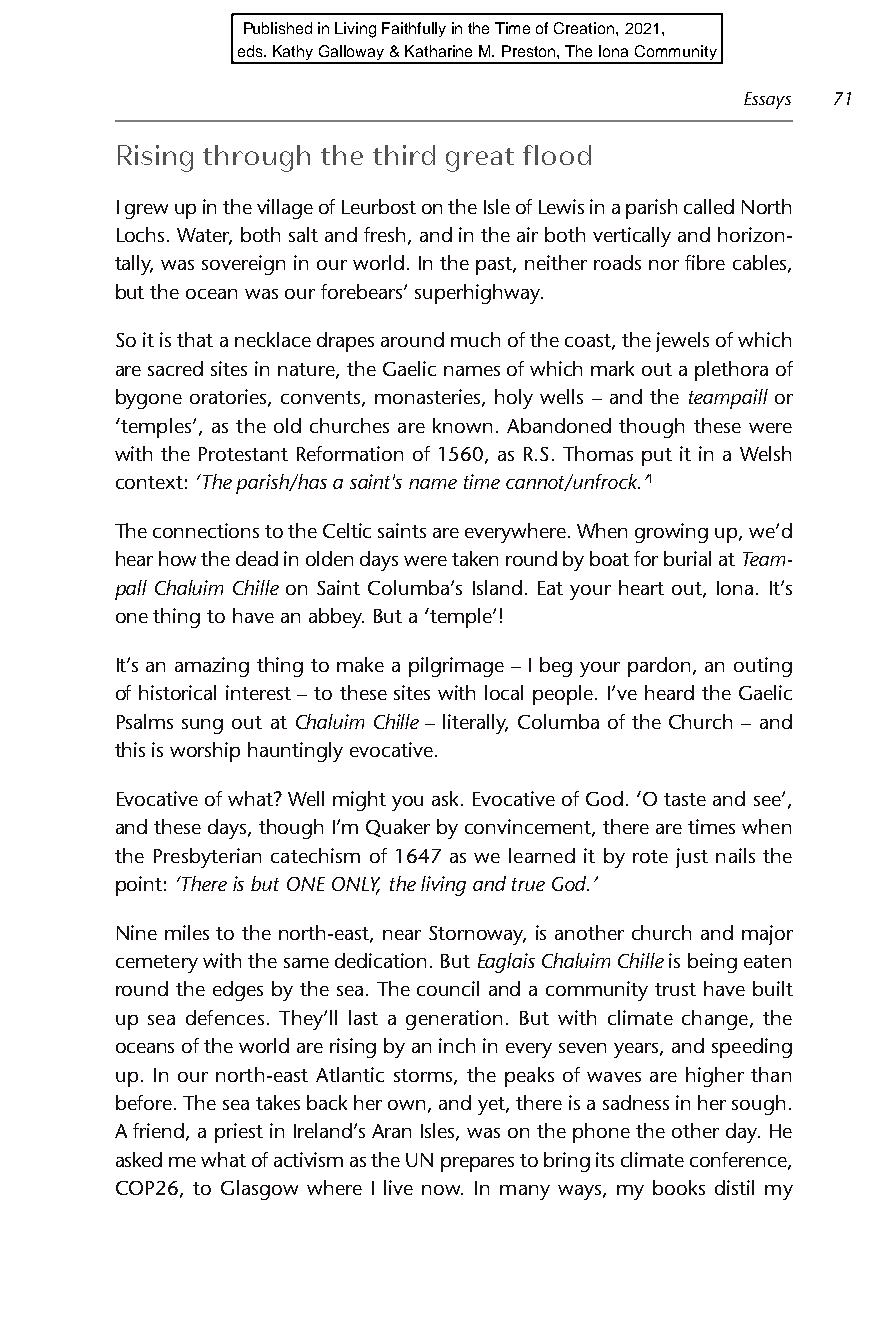  Describe the element at coordinates (456, 667) in the screenshot. I see `pilgrimage` at that location.
